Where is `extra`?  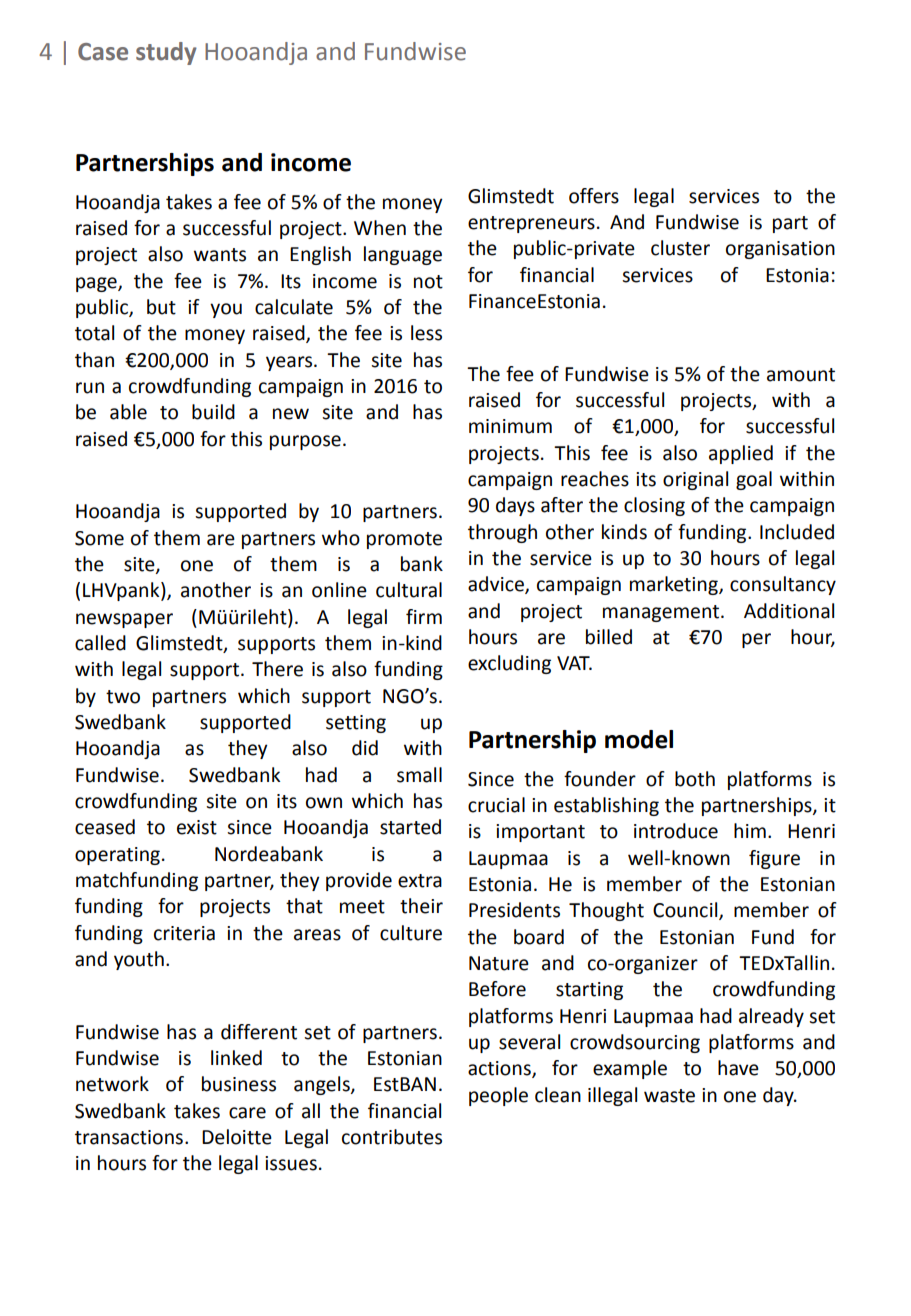 extra is located at coordinates (420, 881).
